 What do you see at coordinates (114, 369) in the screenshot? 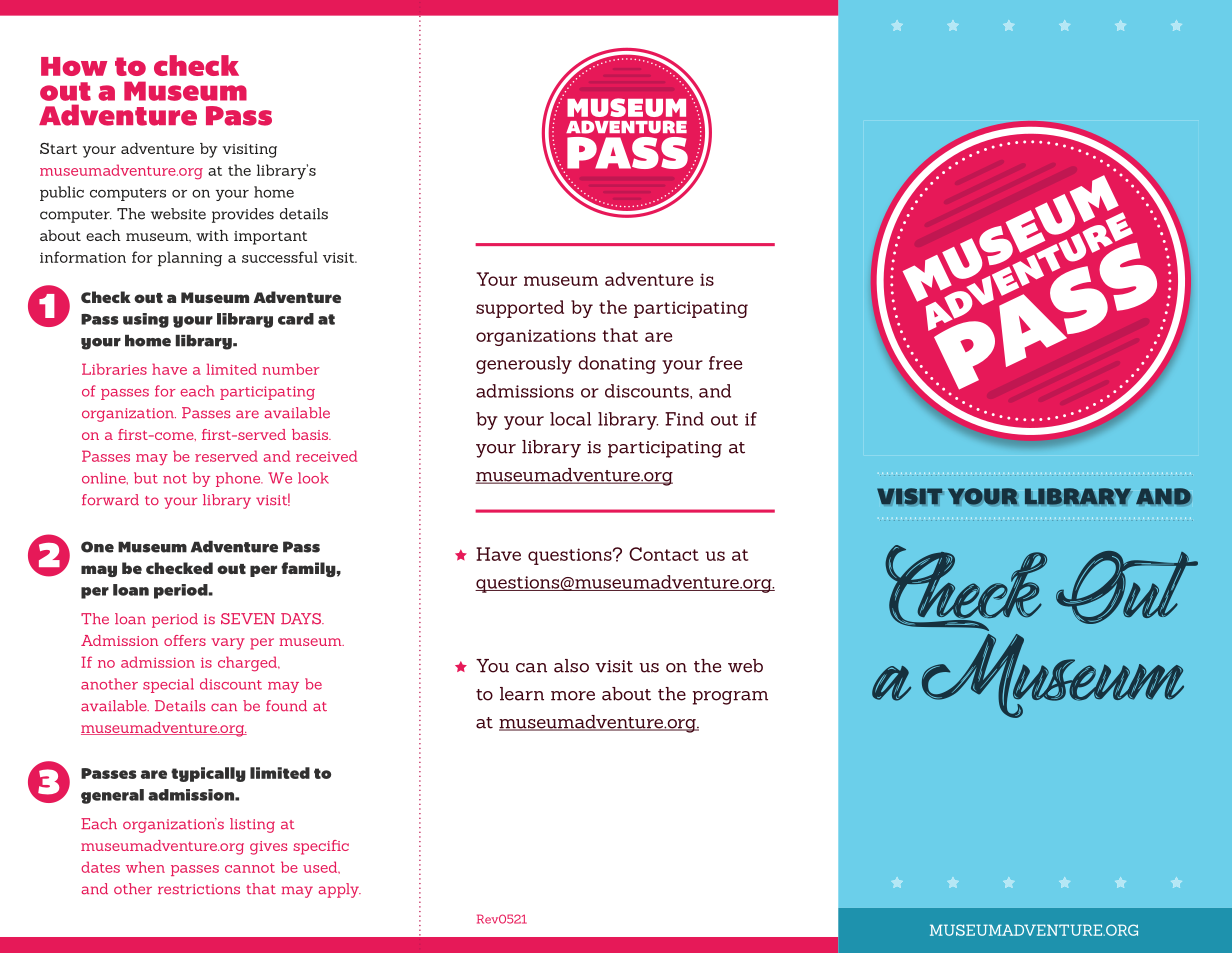
I see `Libraries` at bounding box center [114, 369].
